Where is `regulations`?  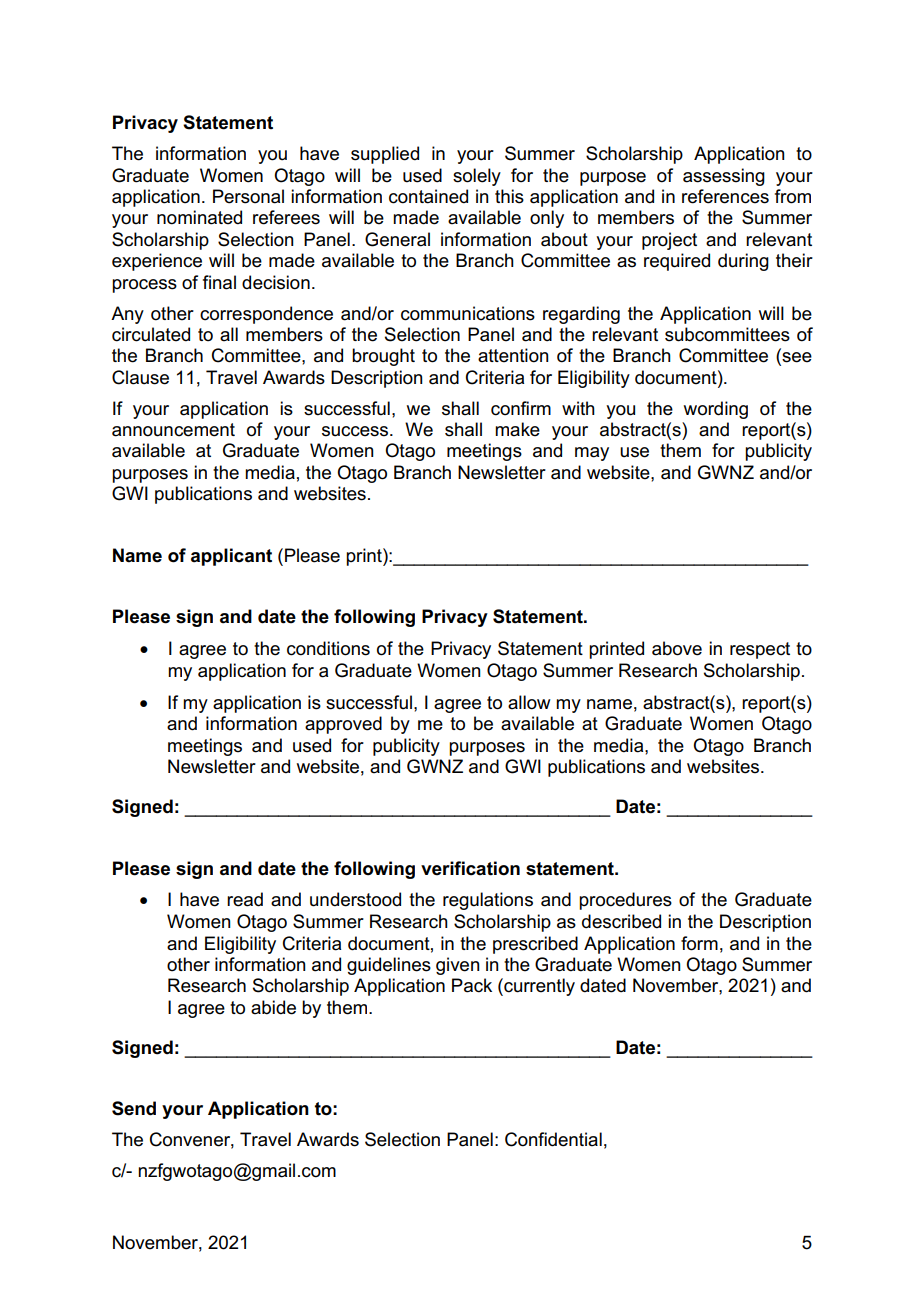
regulations is located at coordinates (488, 901).
